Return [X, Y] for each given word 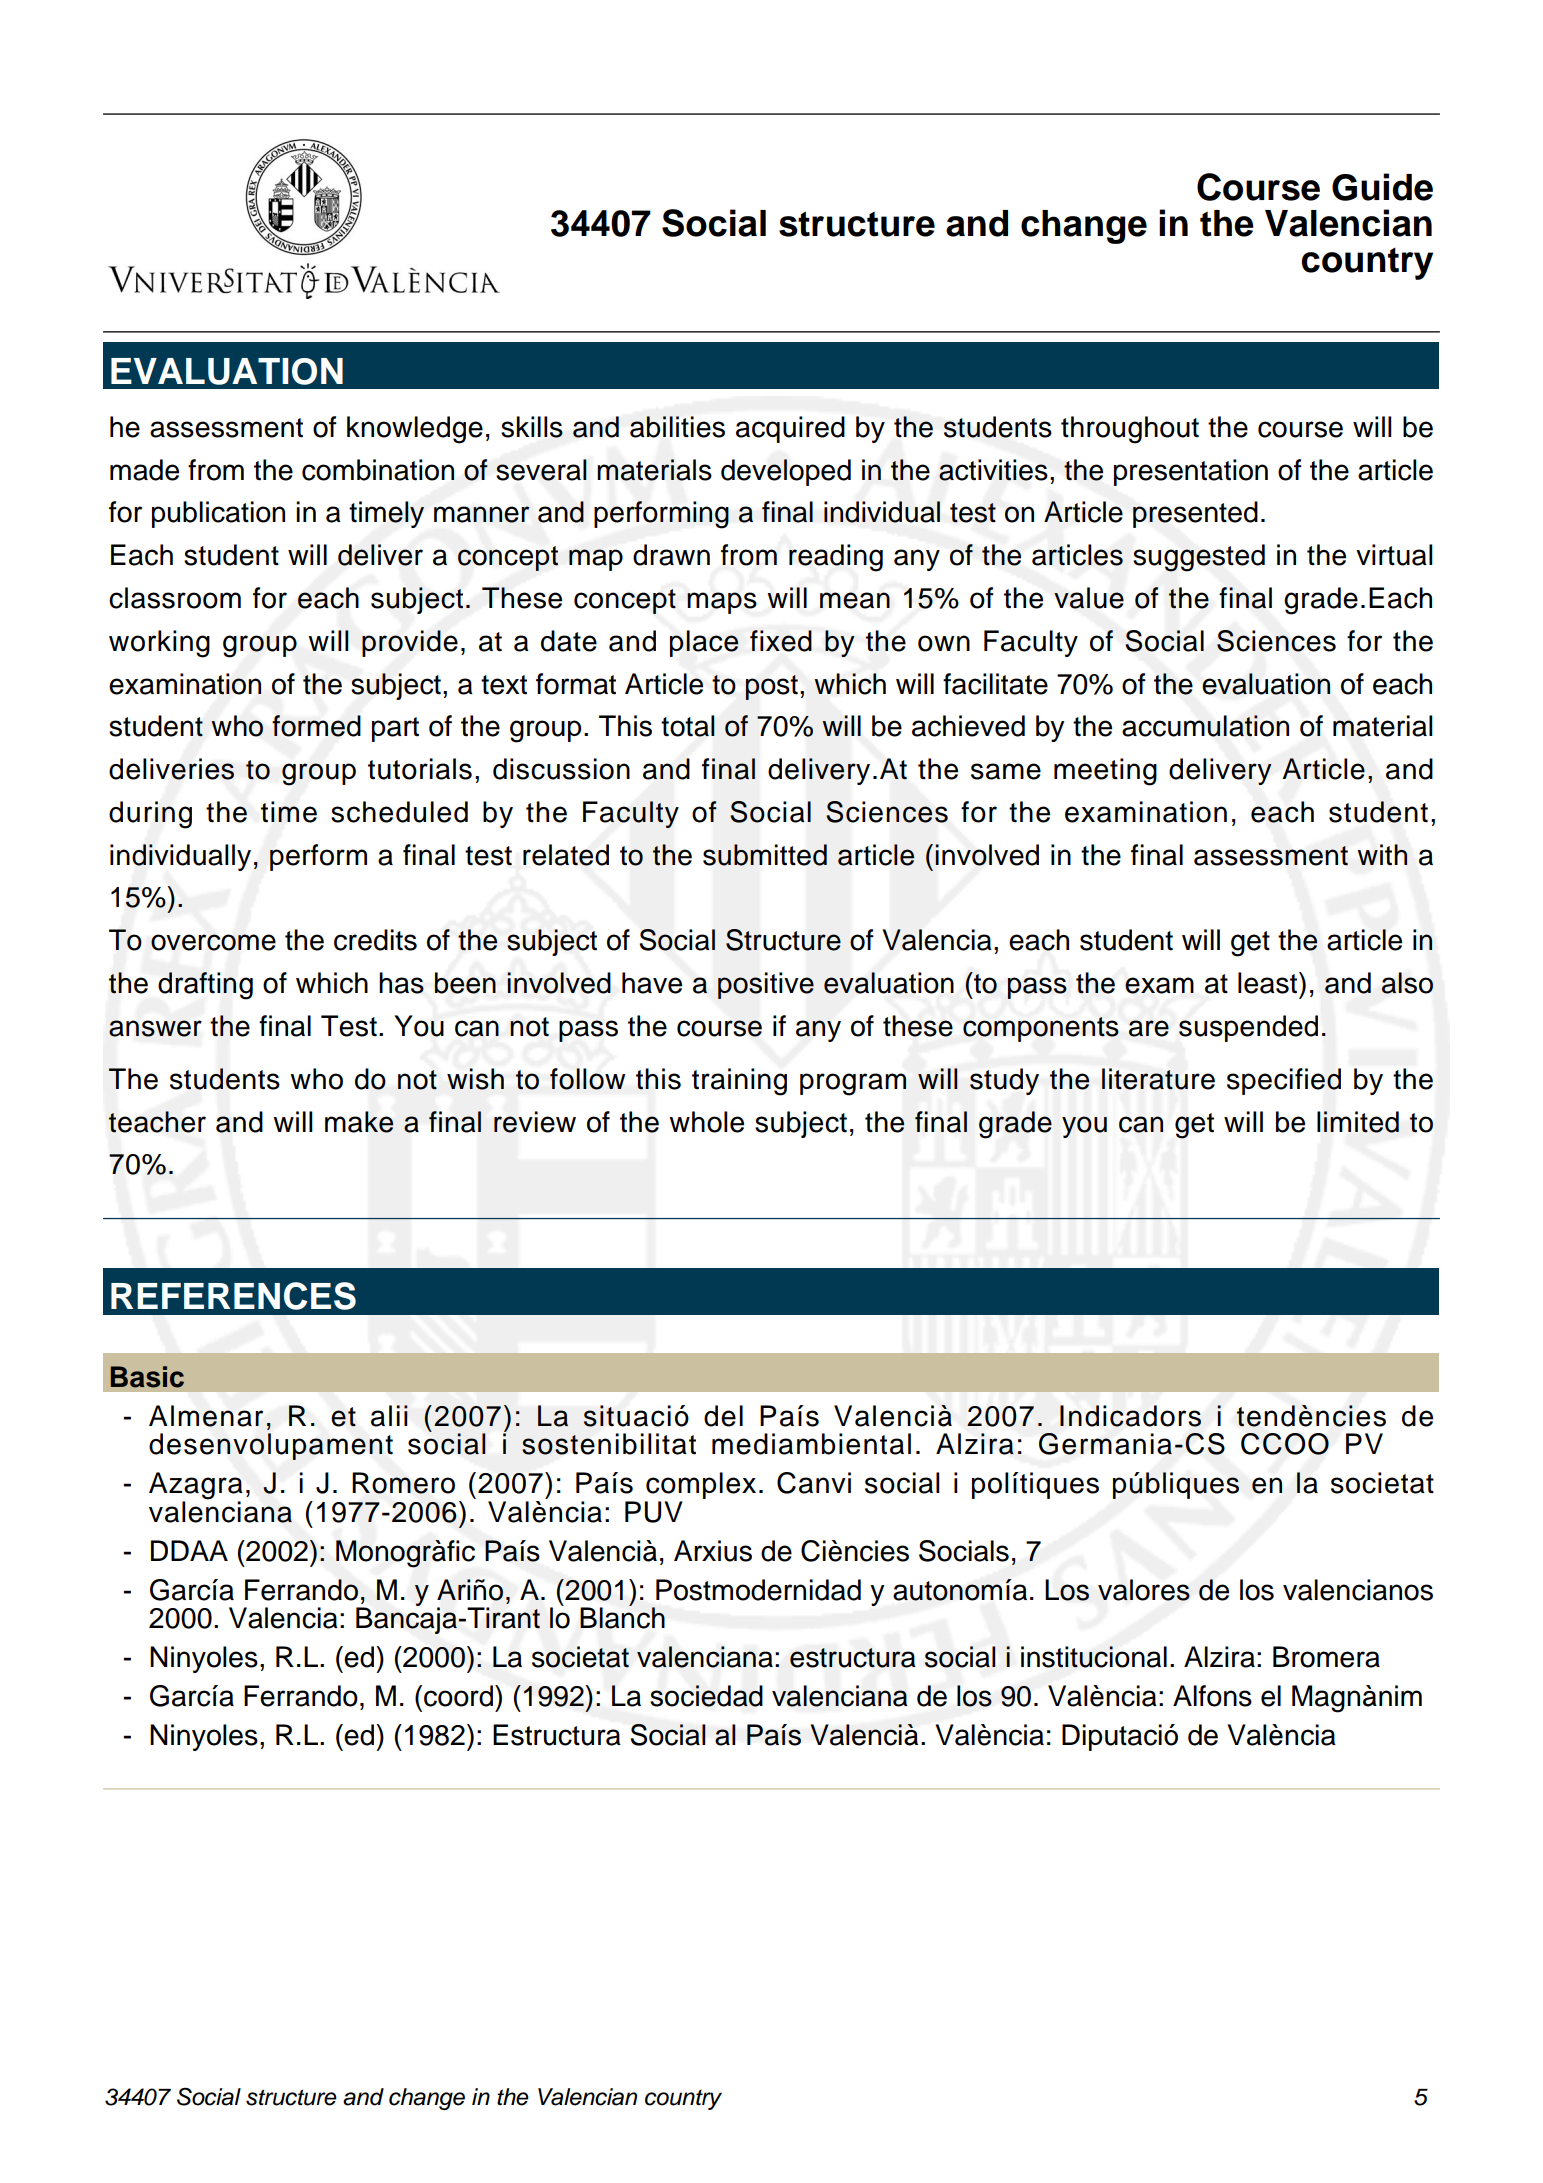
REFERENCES [233, 1296]
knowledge [415, 430]
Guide [1382, 187]
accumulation [1205, 726]
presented [1195, 514]
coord [458, 1696]
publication [218, 514]
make [359, 1122]
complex [700, 1487]
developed [786, 472]
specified [1284, 1081]
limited [1358, 1122]
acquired [790, 429]
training [739, 1082]
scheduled [399, 812]
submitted [765, 855]
